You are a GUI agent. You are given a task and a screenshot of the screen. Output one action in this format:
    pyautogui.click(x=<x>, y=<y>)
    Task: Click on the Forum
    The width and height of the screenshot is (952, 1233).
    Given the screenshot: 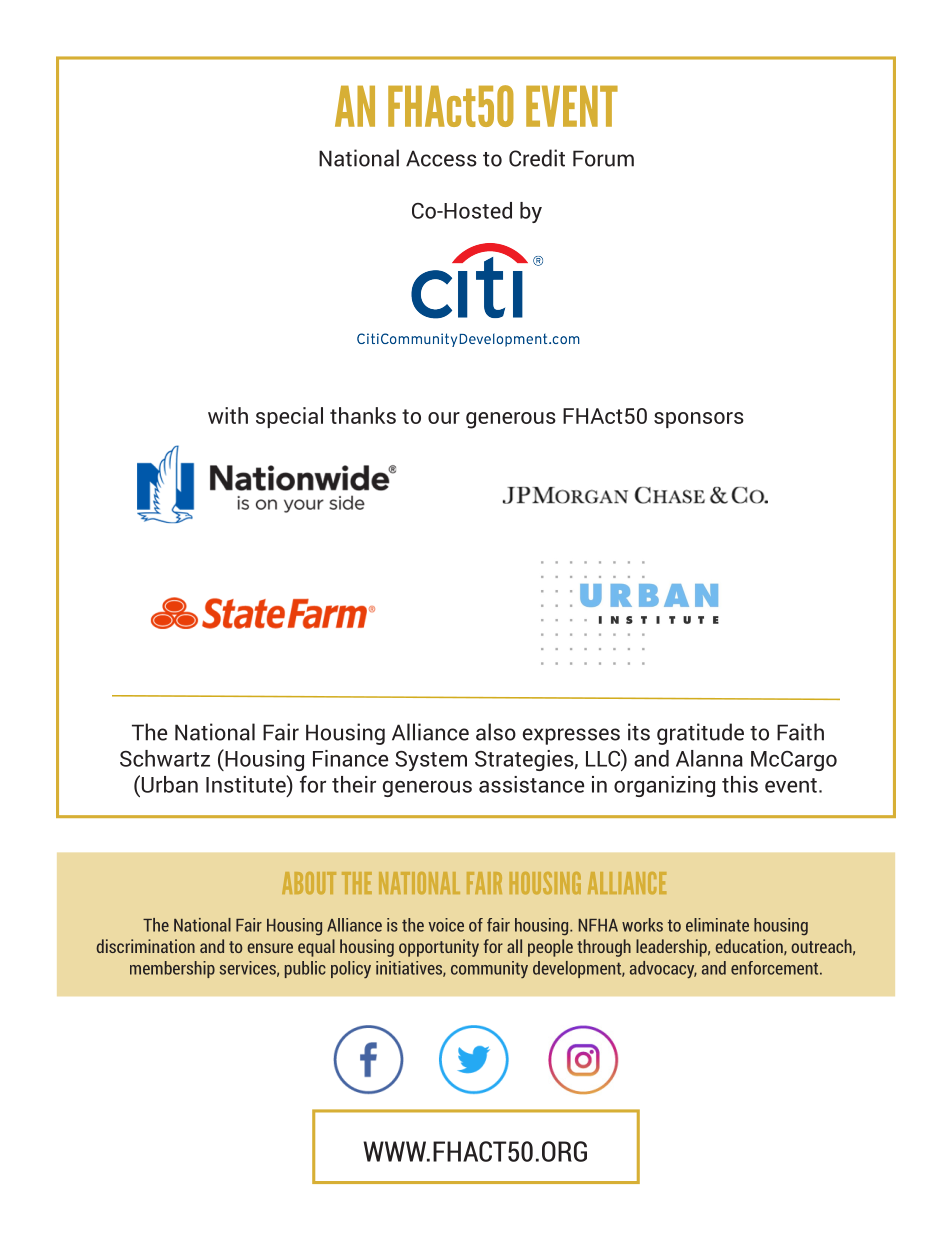 What is the action you would take?
    pyautogui.click(x=603, y=158)
